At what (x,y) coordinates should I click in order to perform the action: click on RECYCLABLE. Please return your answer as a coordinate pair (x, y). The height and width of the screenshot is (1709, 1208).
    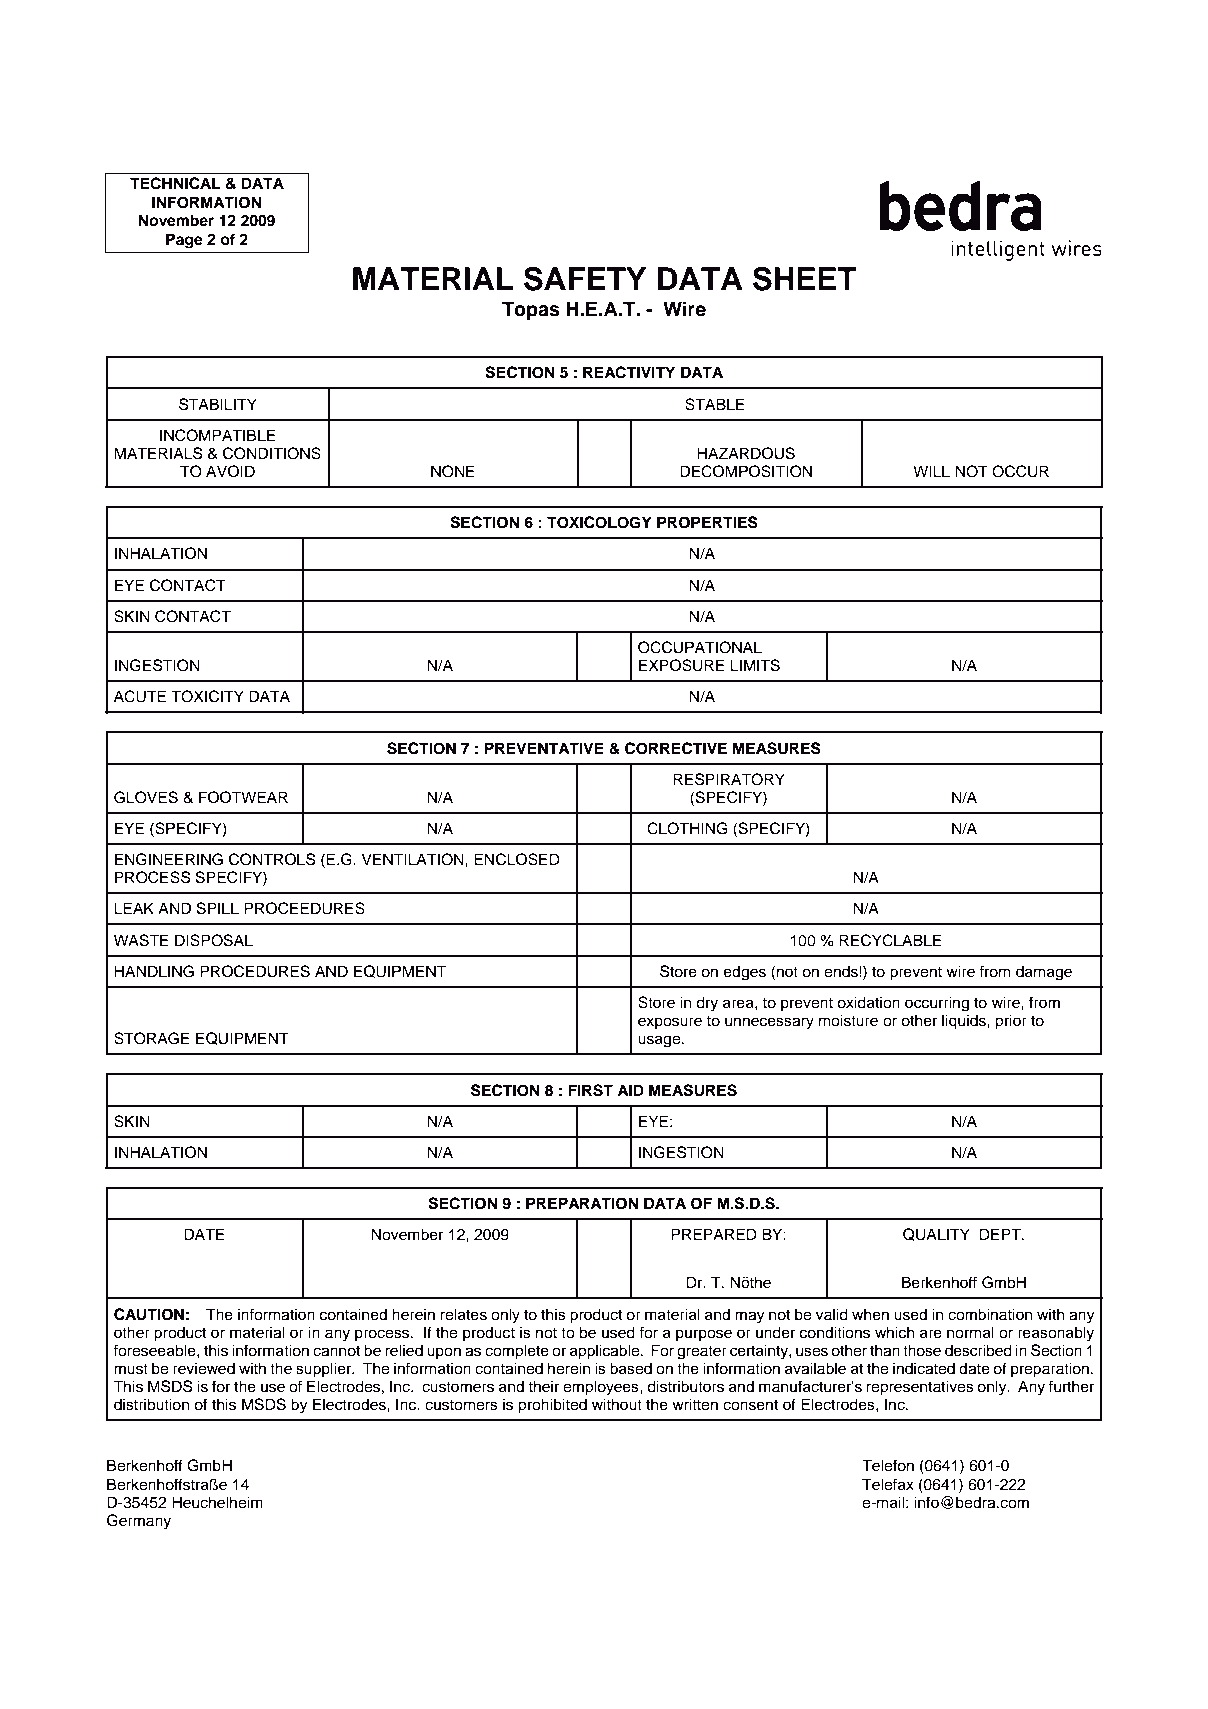
    Looking at the image, I should click on (890, 940).
